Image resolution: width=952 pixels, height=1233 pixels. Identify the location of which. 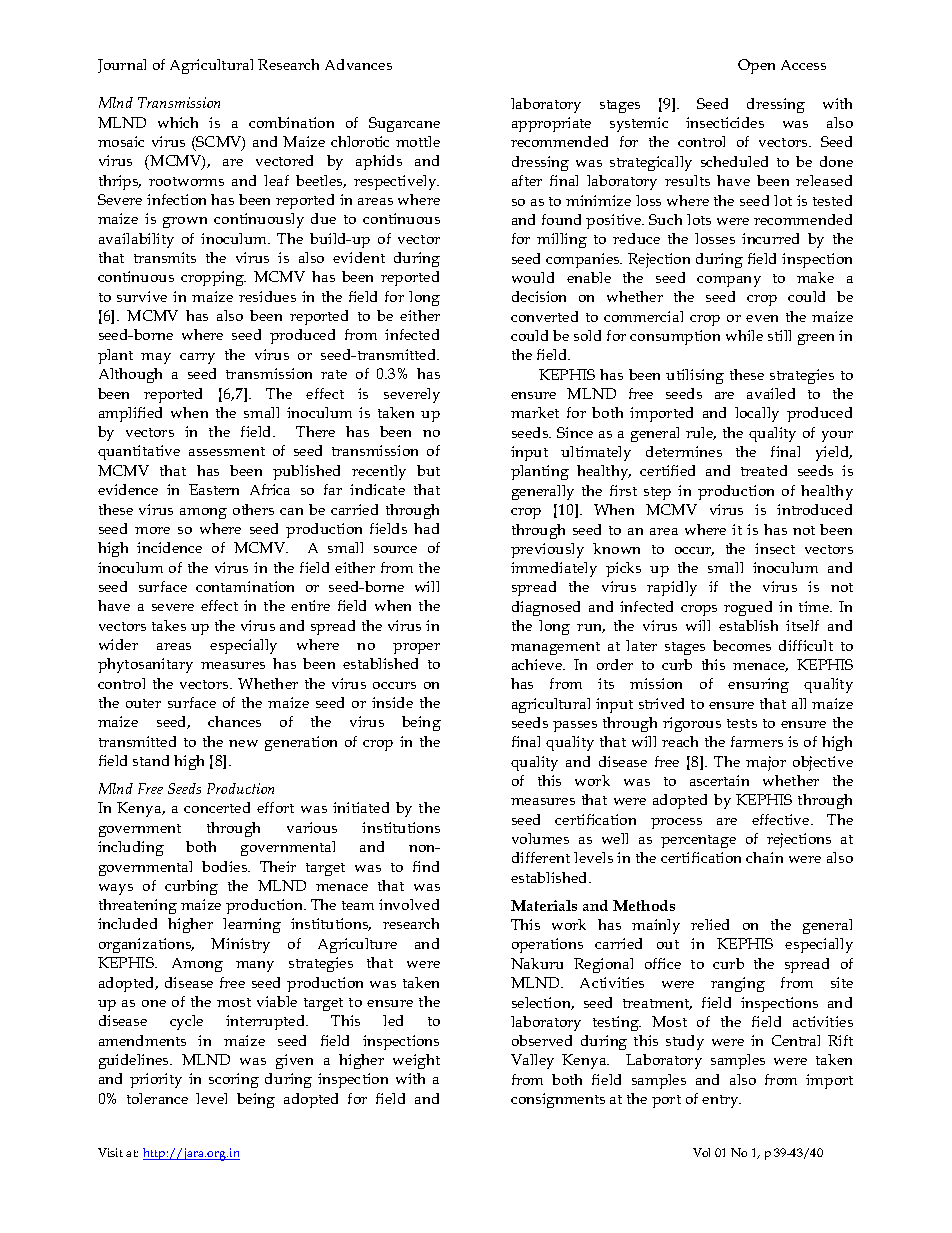
(178, 122).
